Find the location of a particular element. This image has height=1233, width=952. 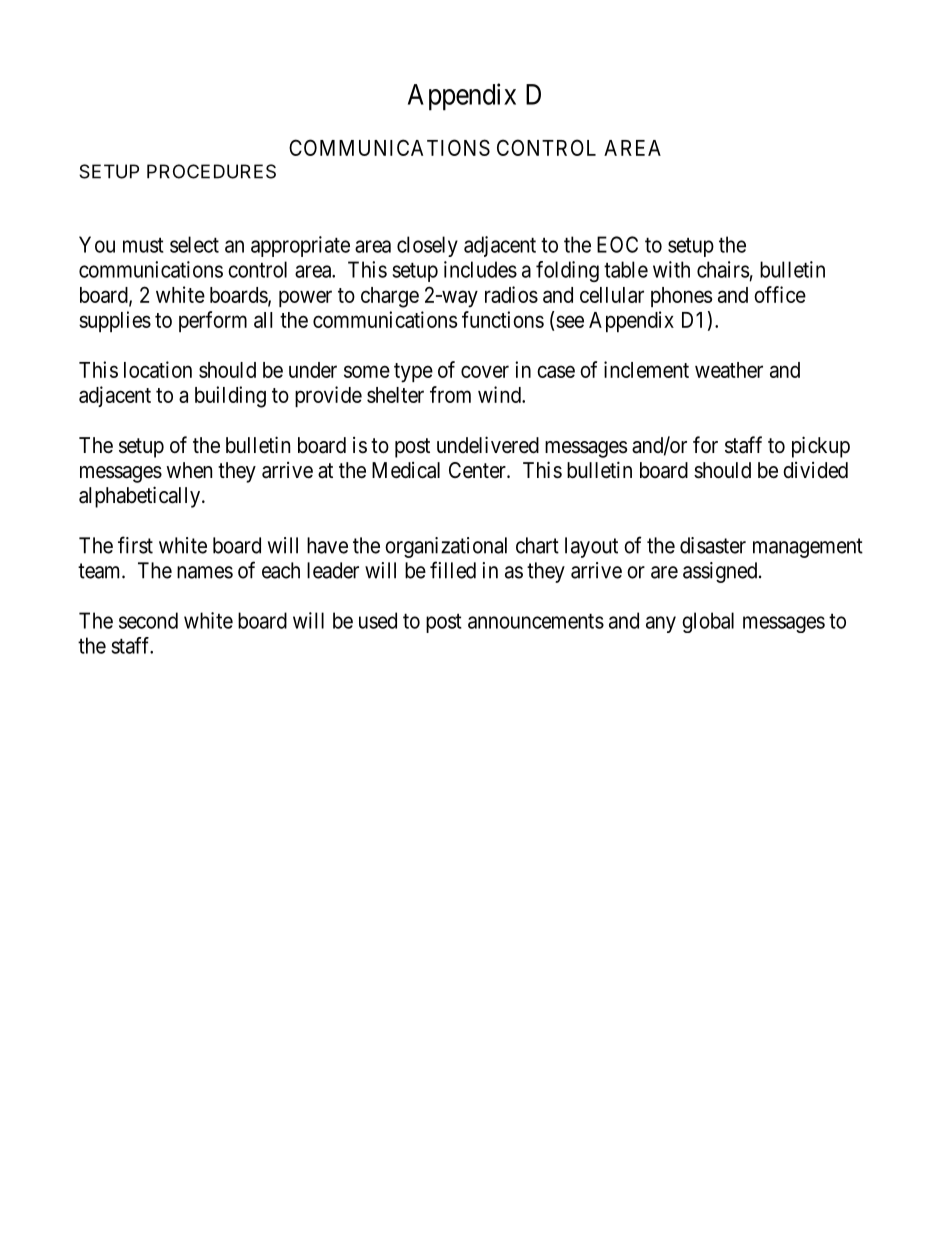

undelivered is located at coordinates (488, 445).
